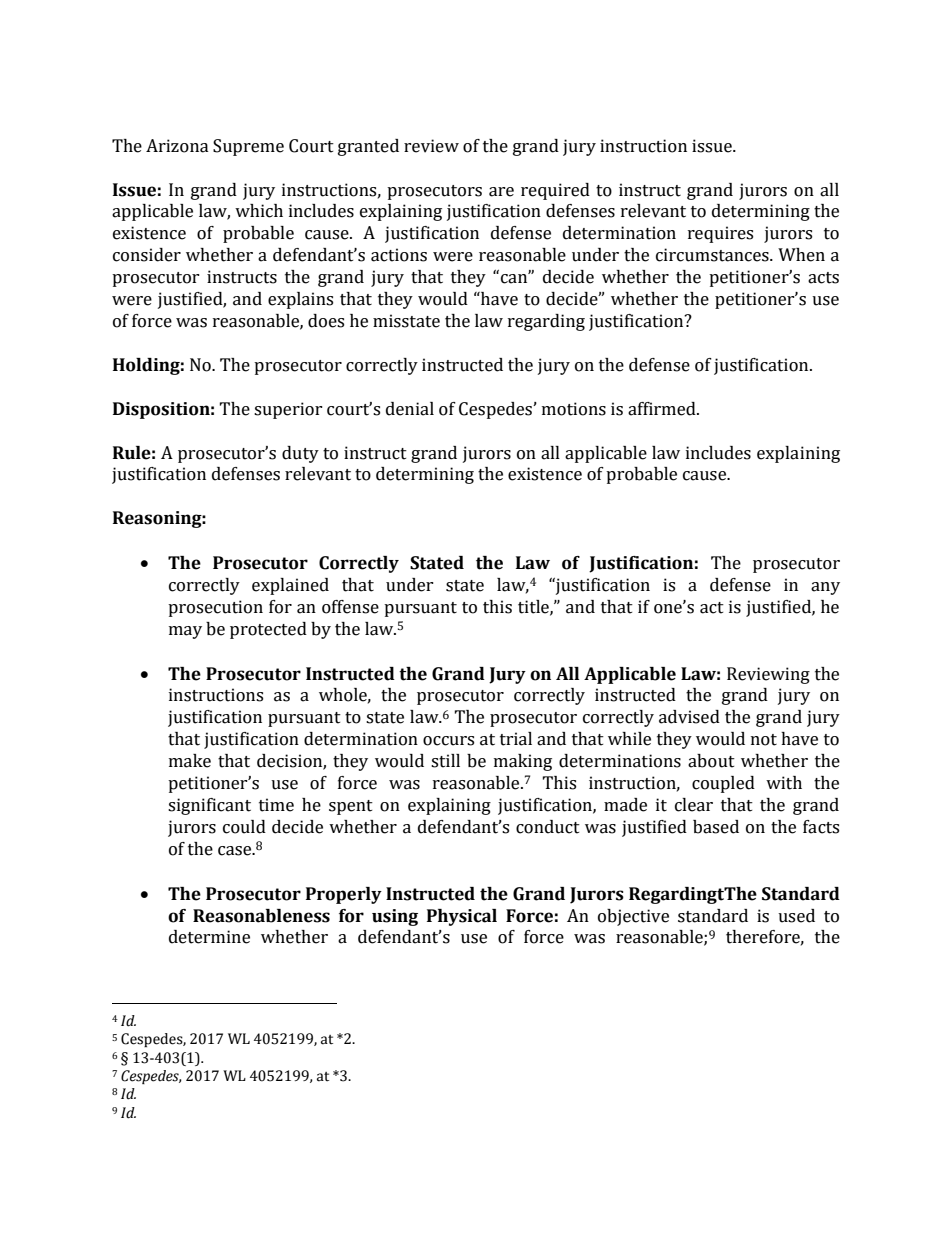 The width and height of the screenshot is (952, 1233). I want to click on Supreme, so click(248, 147).
